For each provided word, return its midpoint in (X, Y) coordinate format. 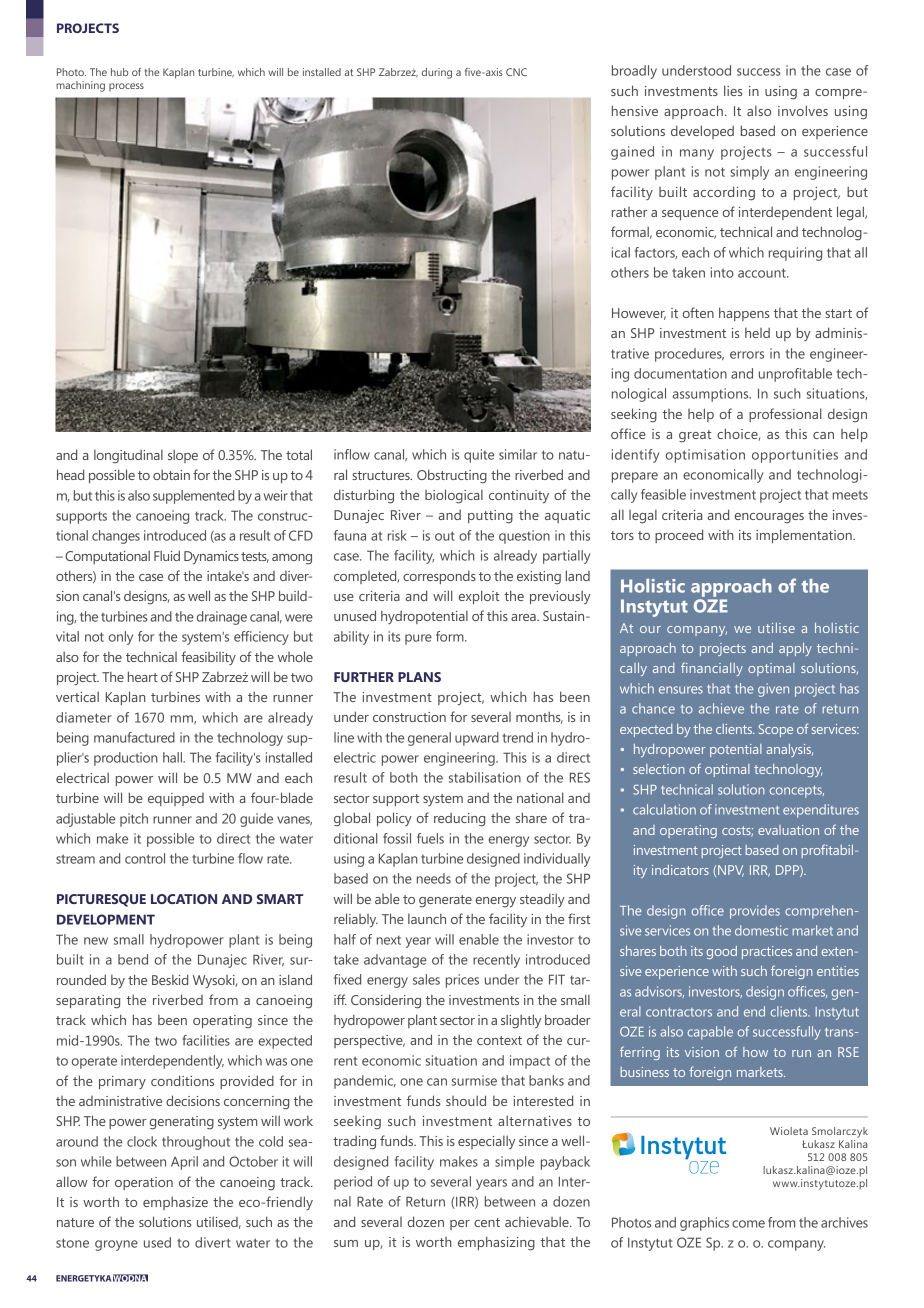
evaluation (788, 830)
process (126, 87)
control (145, 858)
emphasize (175, 1203)
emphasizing (496, 1243)
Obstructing (452, 476)
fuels (430, 838)
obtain (171, 474)
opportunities (795, 456)
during (437, 73)
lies (733, 90)
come (748, 1224)
